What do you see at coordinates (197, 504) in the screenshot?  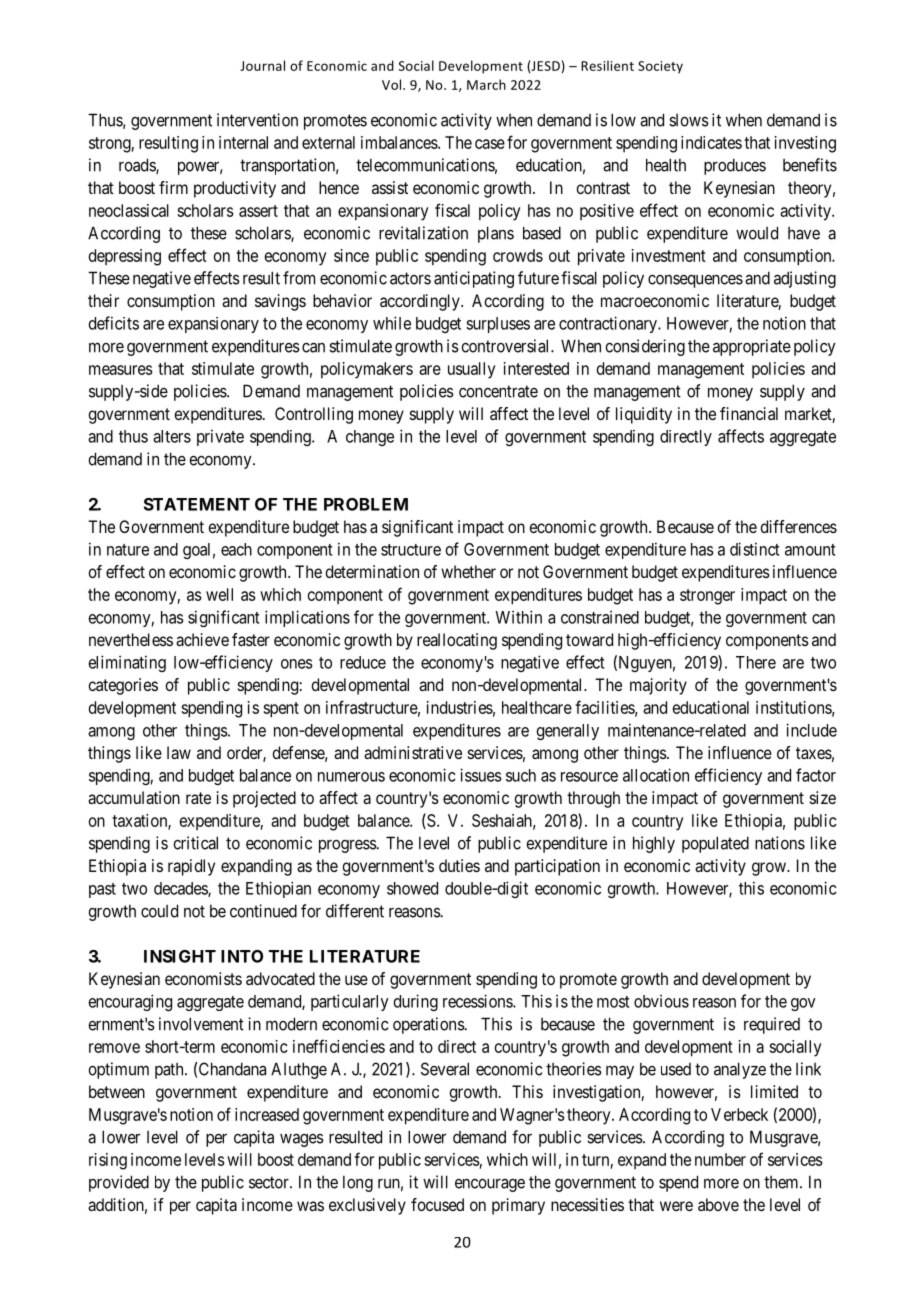 I see `STATEMENT` at bounding box center [197, 504].
